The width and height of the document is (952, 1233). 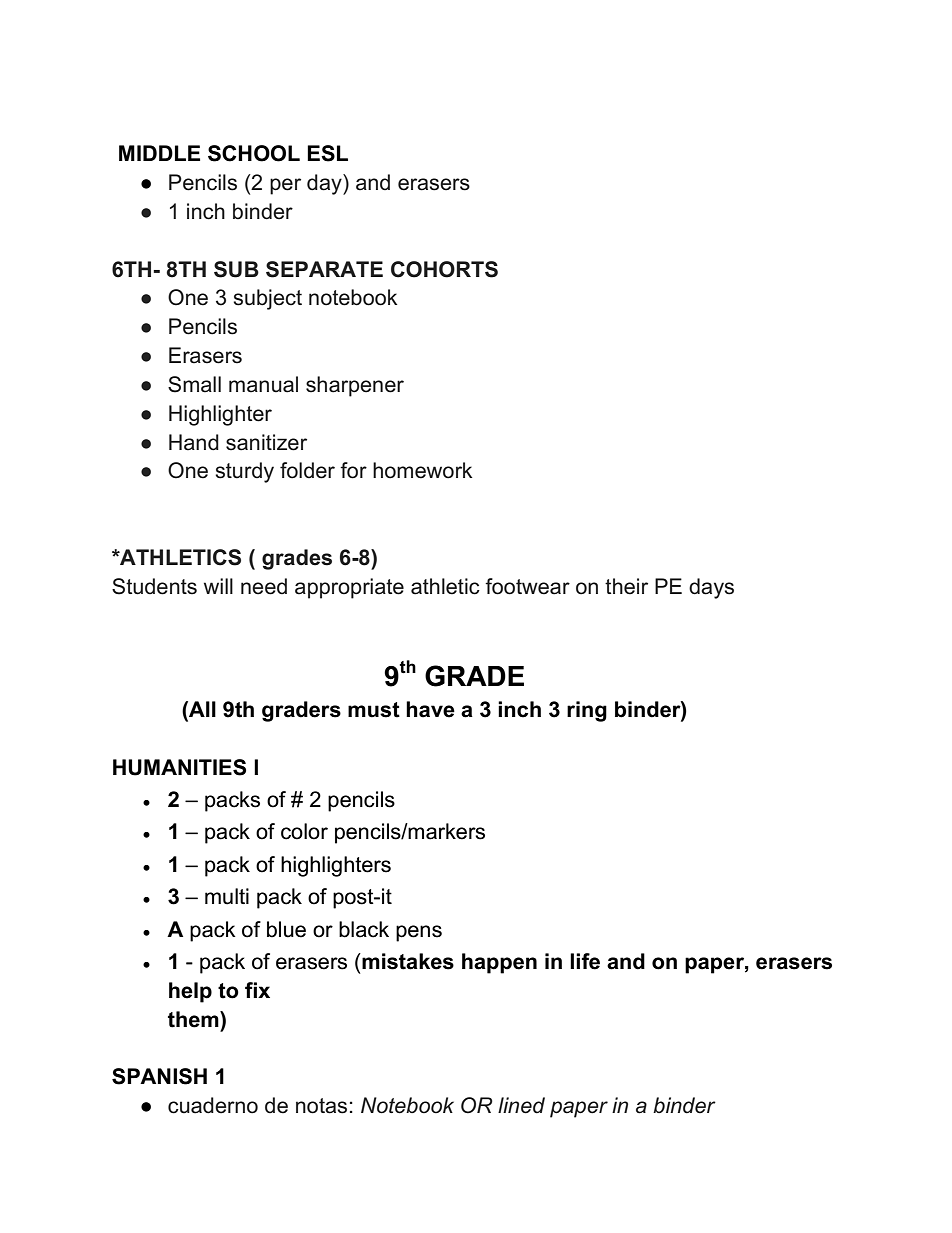 I want to click on will, so click(x=218, y=586).
